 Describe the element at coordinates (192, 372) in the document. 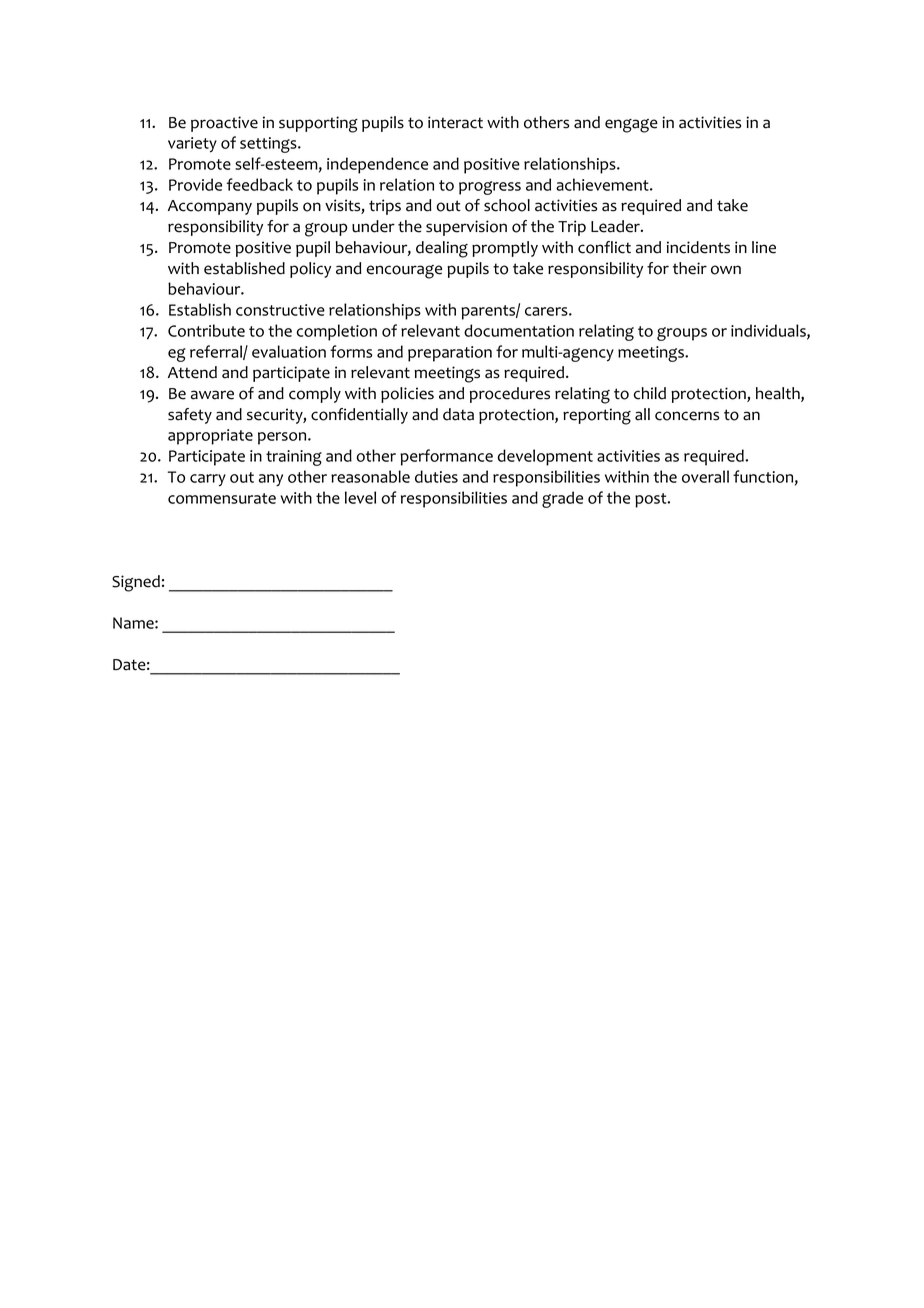

I see `Attend` at that location.
